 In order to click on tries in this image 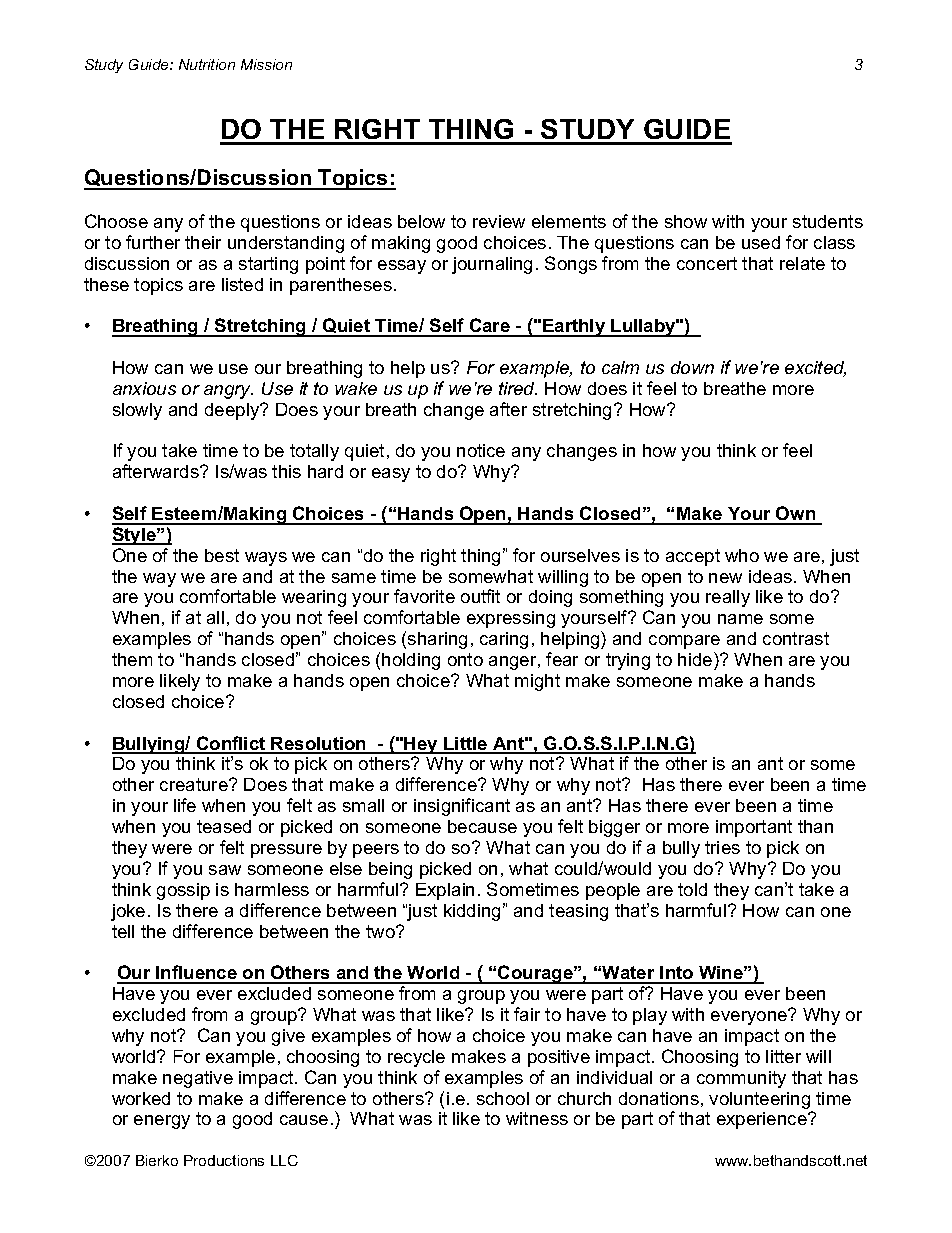, I will do `click(722, 847)`.
